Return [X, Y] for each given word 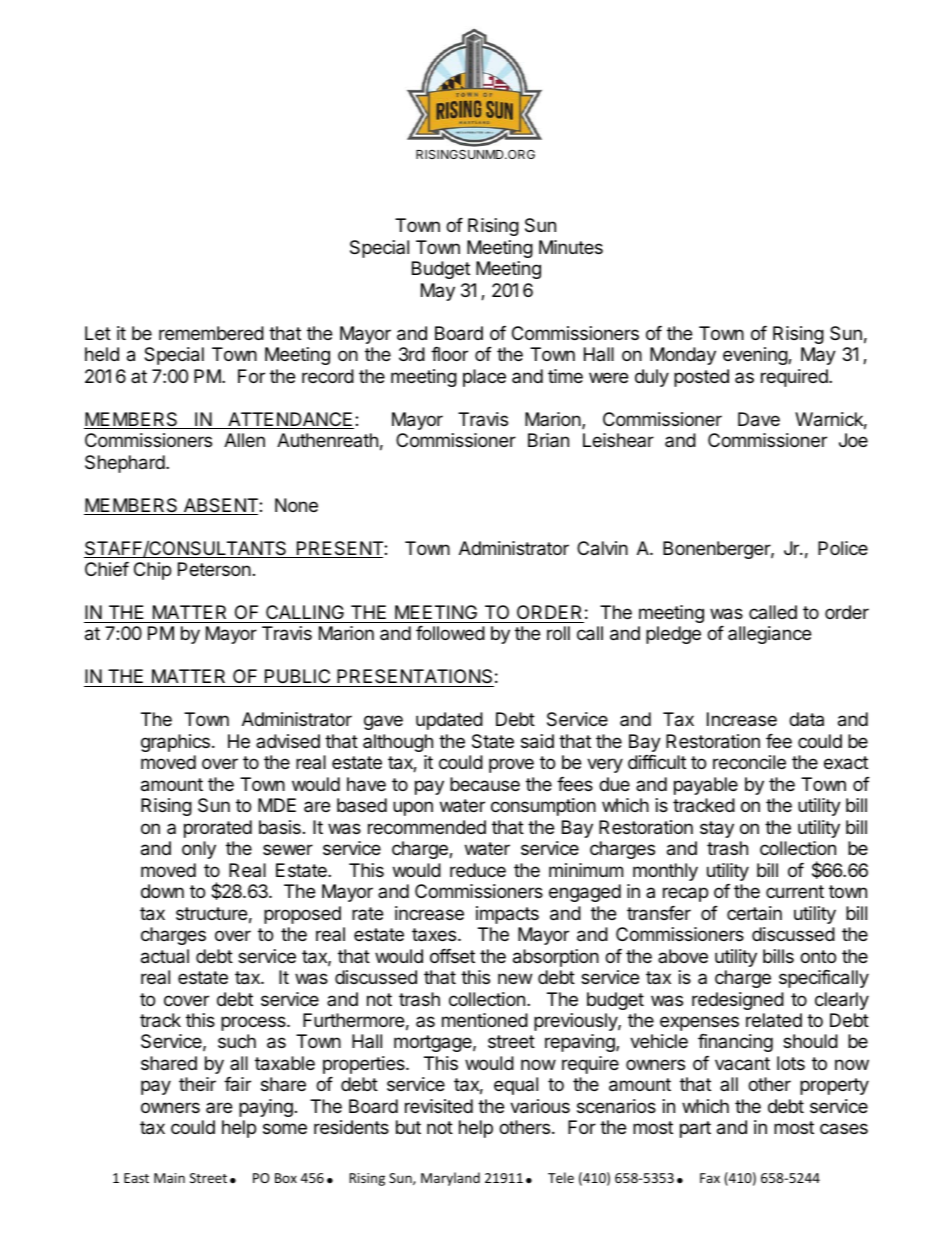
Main [169, 1178]
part [695, 1129]
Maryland [450, 1179]
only [199, 850]
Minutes [571, 247]
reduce [478, 870]
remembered [211, 333]
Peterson [214, 569]
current [795, 891]
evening [756, 356]
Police [843, 548]
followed [450, 633]
